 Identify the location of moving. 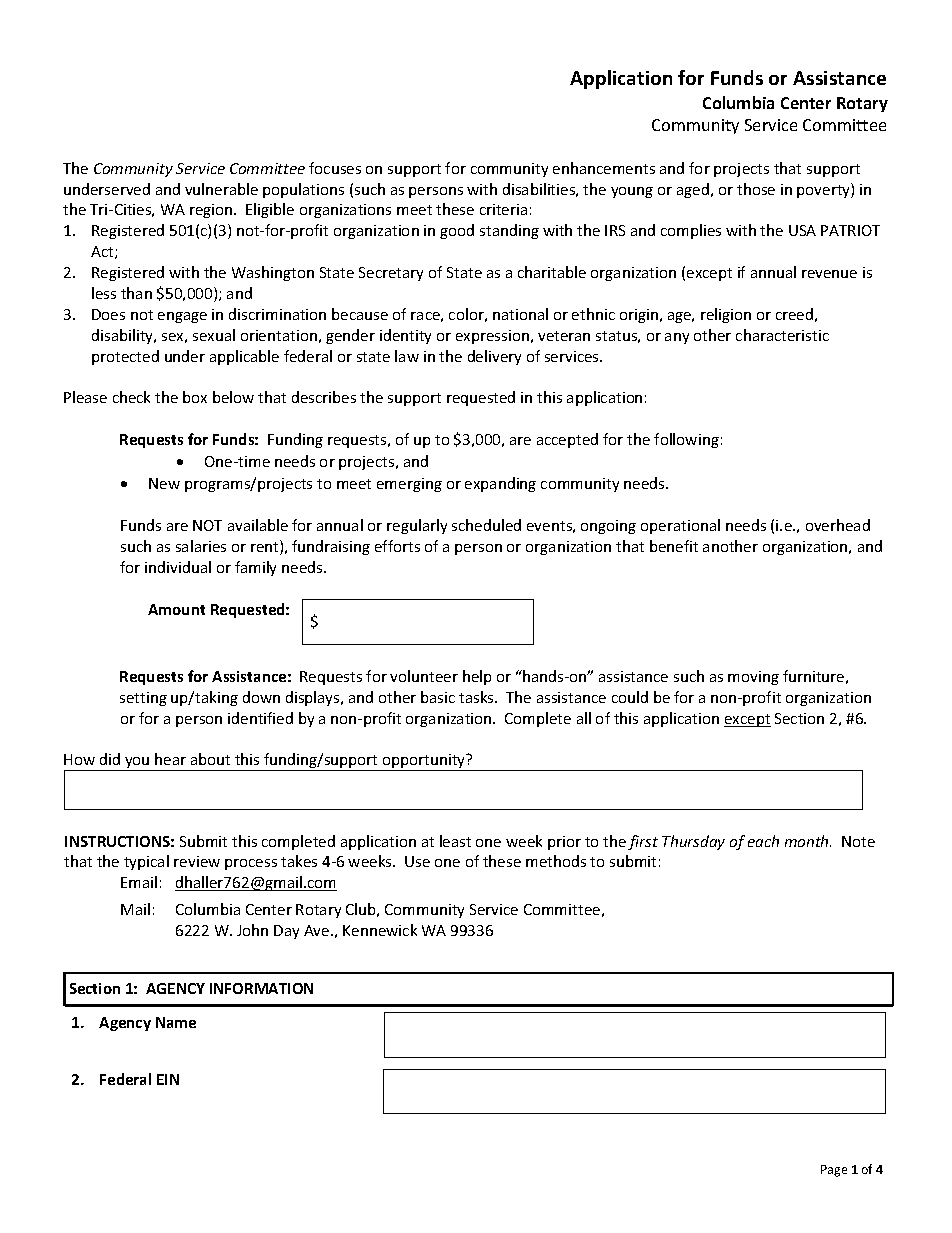
(753, 678).
